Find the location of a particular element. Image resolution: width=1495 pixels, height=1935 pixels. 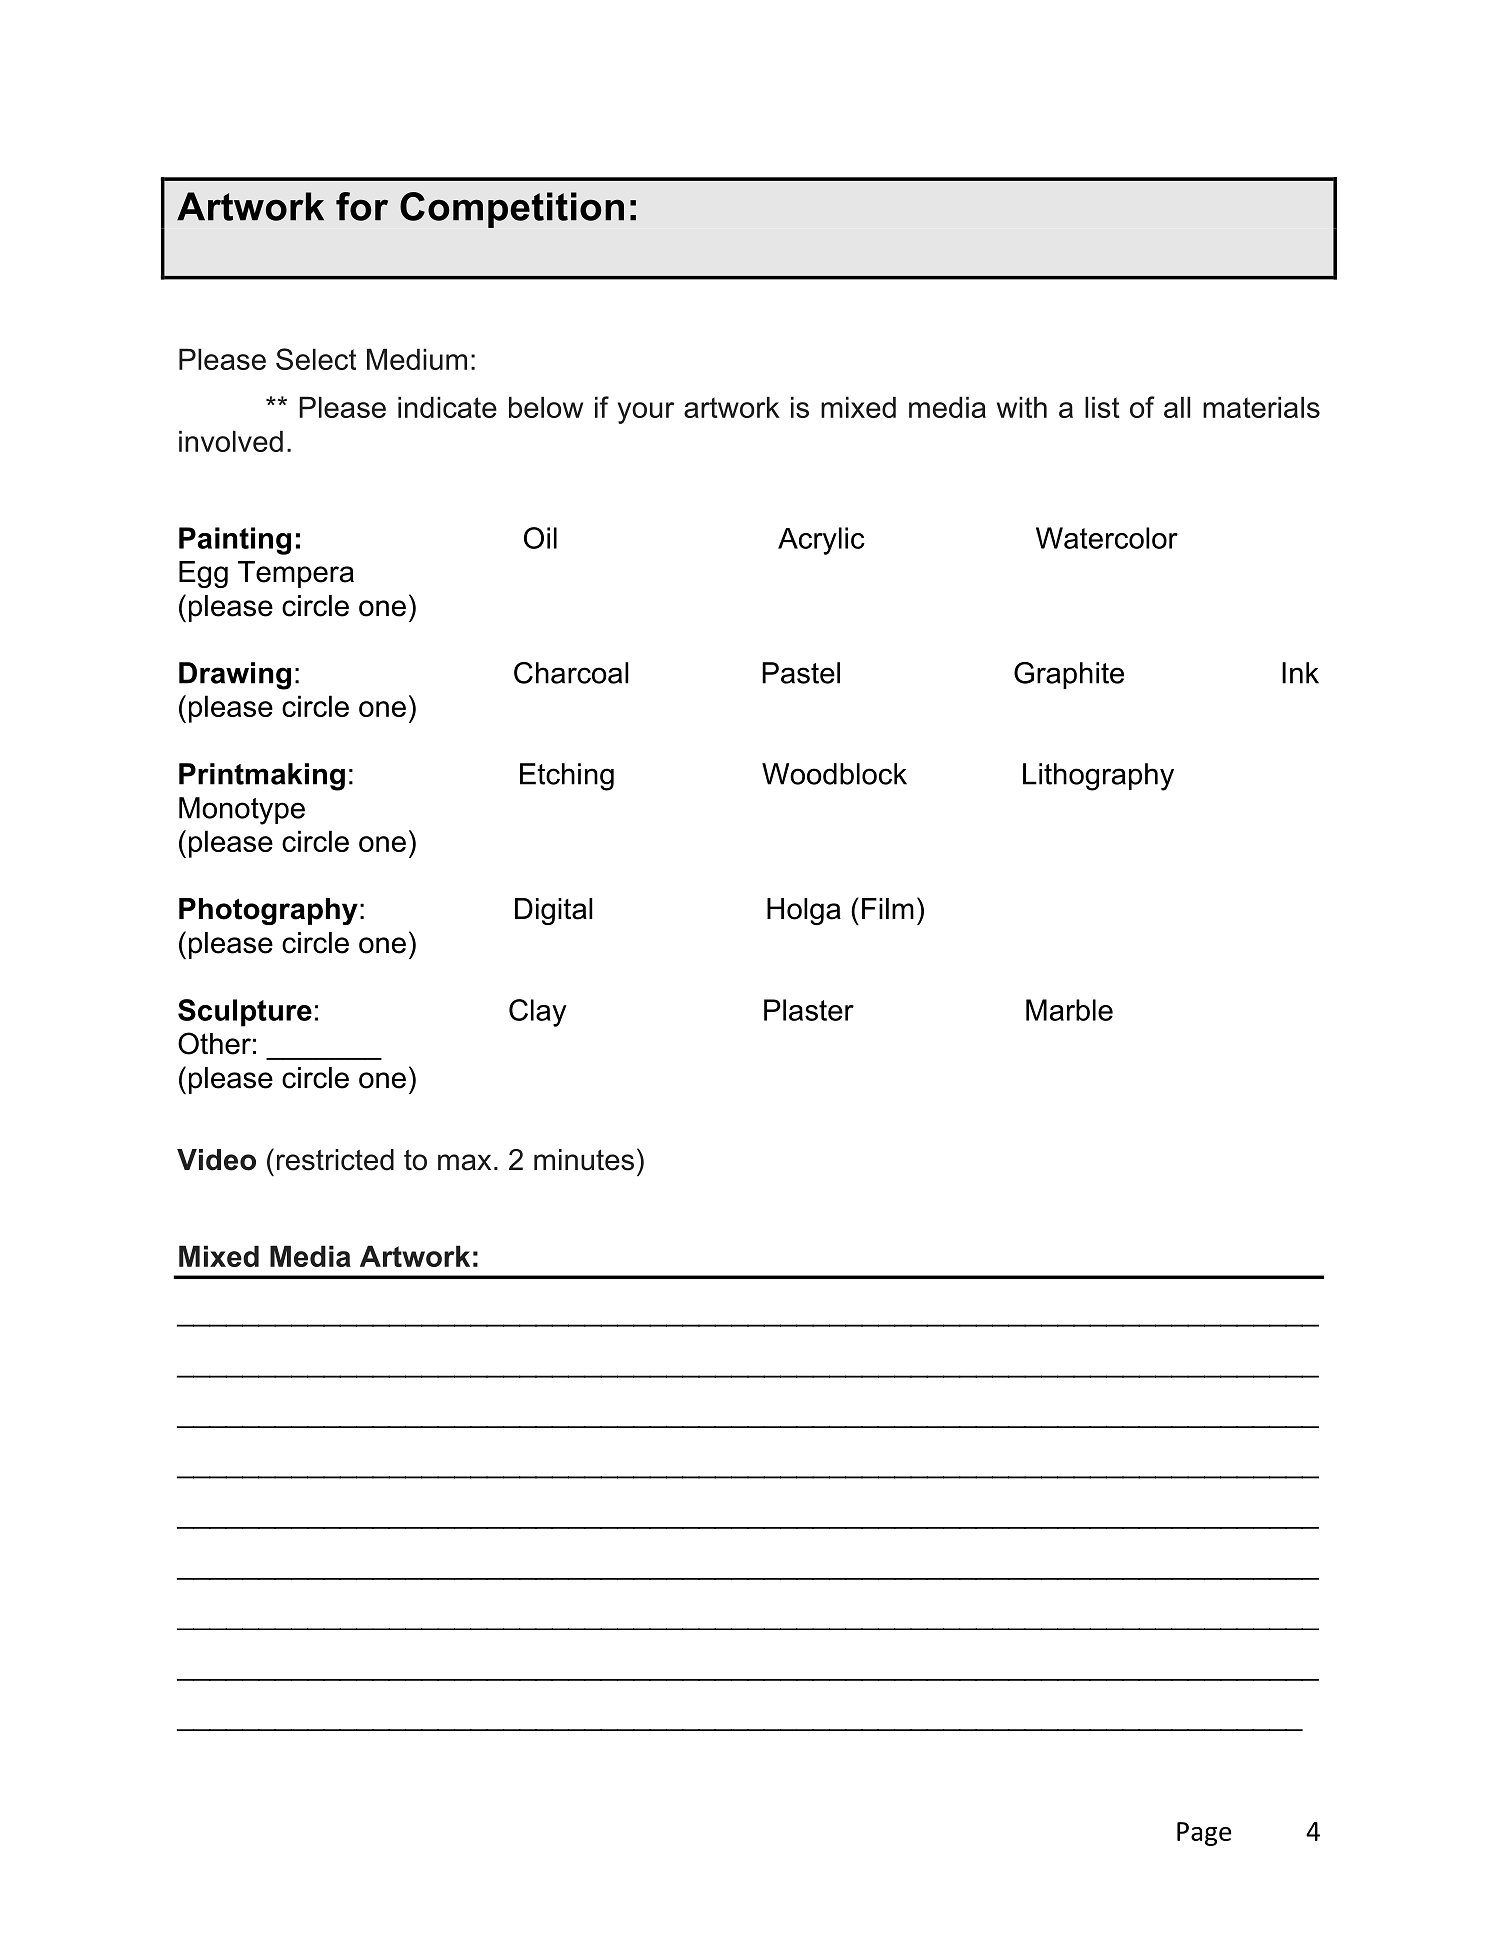

your is located at coordinates (646, 413).
